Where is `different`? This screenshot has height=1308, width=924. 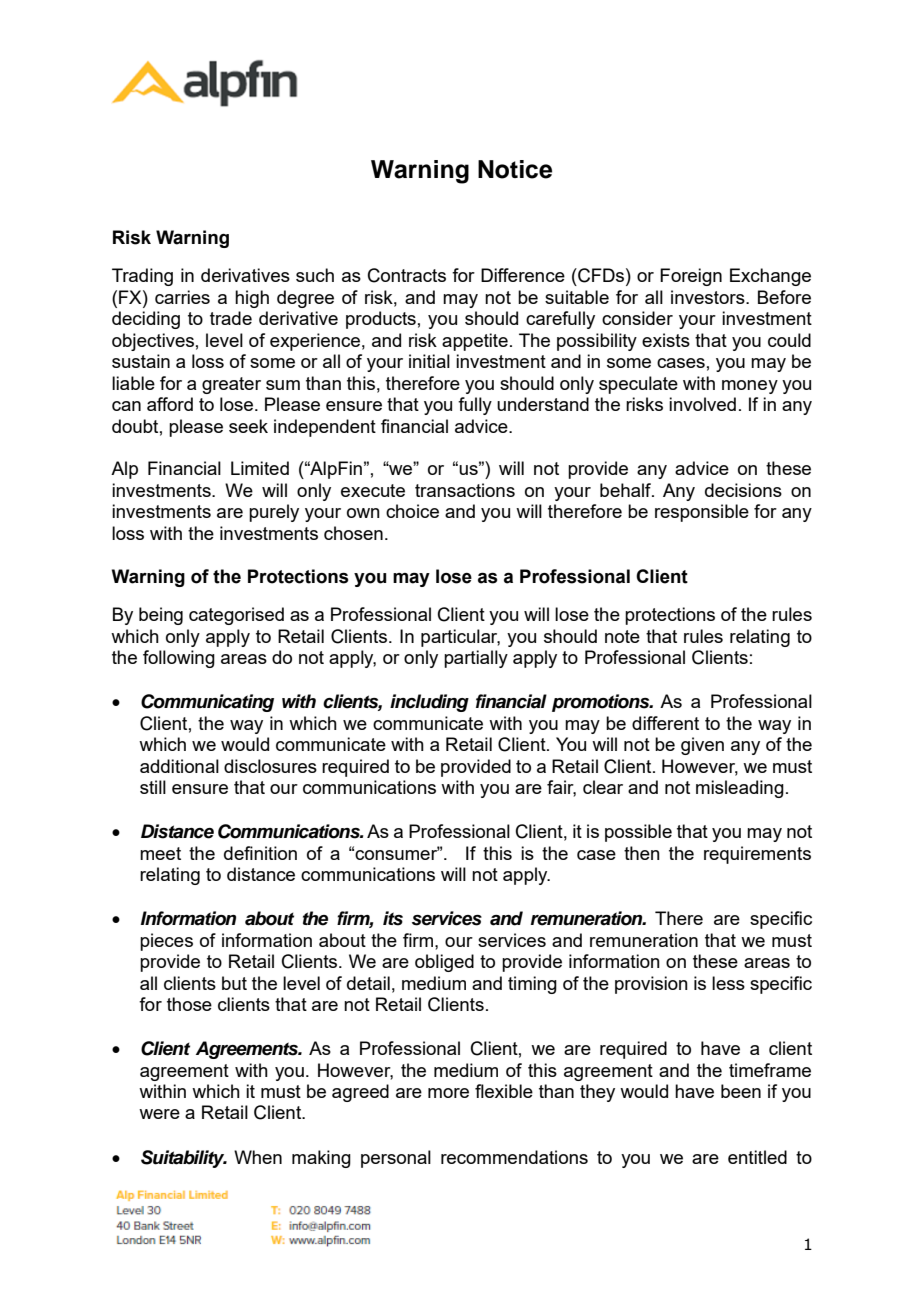 different is located at coordinates (665, 723).
